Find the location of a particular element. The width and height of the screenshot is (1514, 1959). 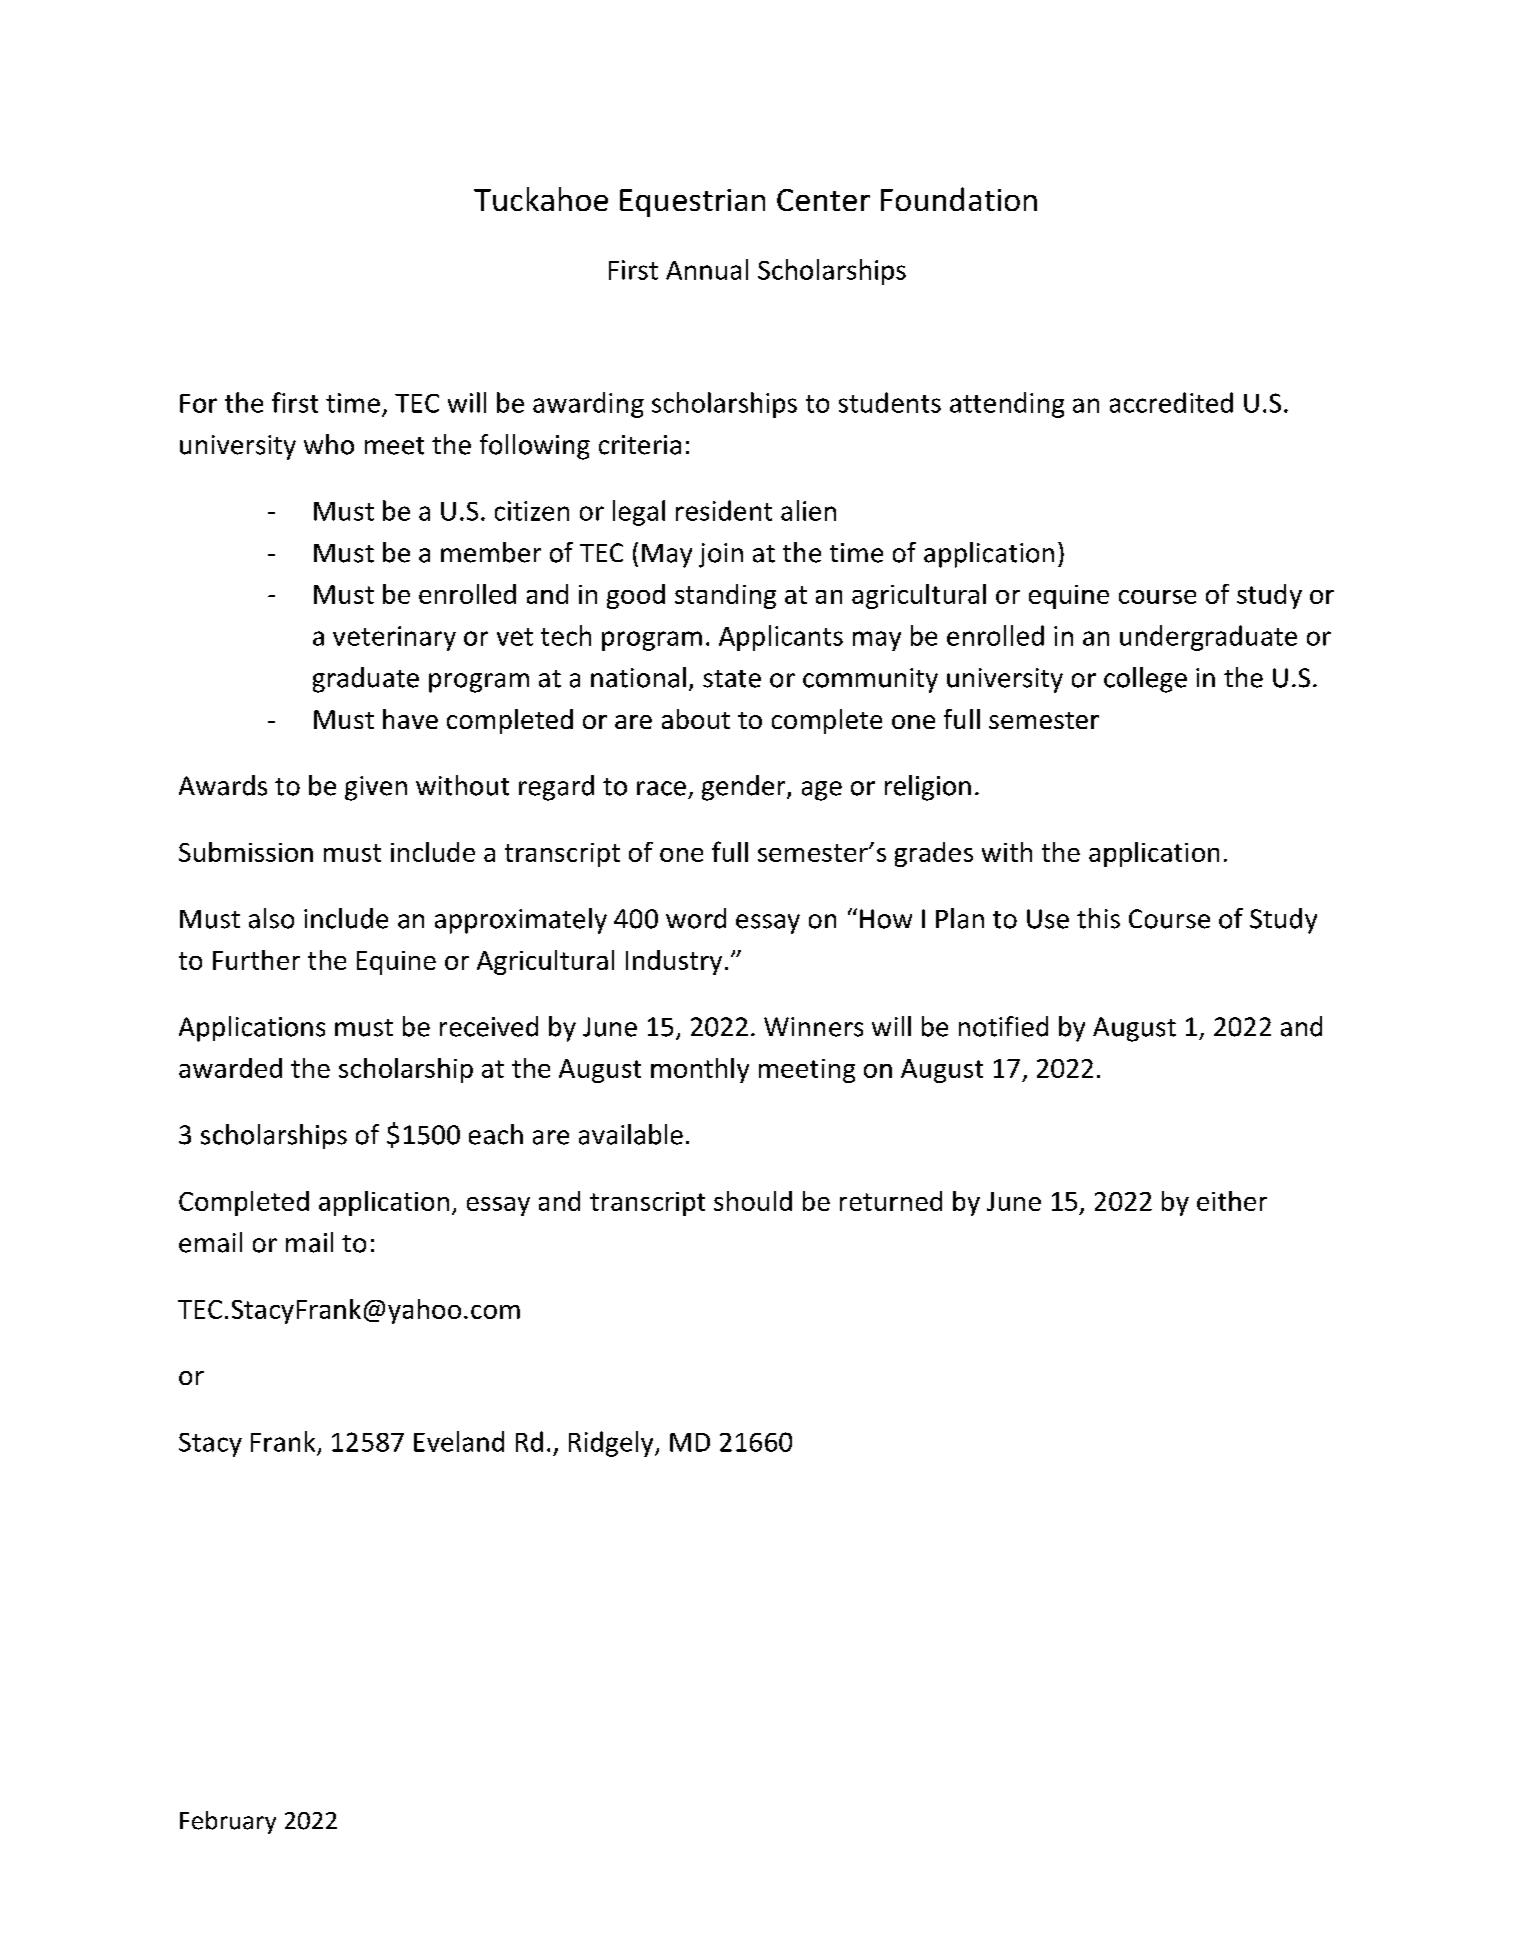

For is located at coordinates (198, 403).
